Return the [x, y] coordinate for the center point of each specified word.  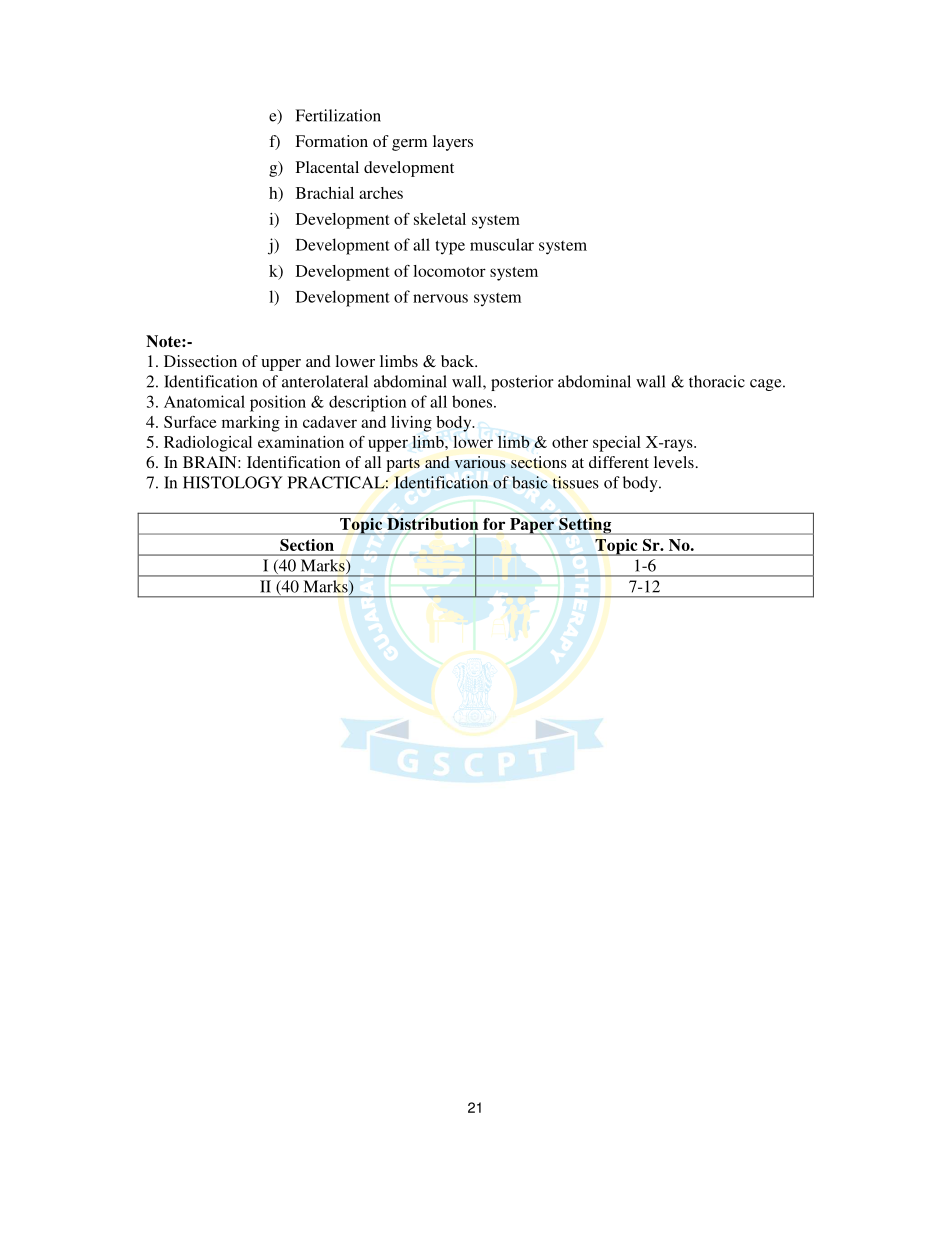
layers [453, 143]
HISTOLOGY [233, 482]
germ [409, 145]
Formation [331, 141]
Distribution [433, 524]
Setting [585, 526]
